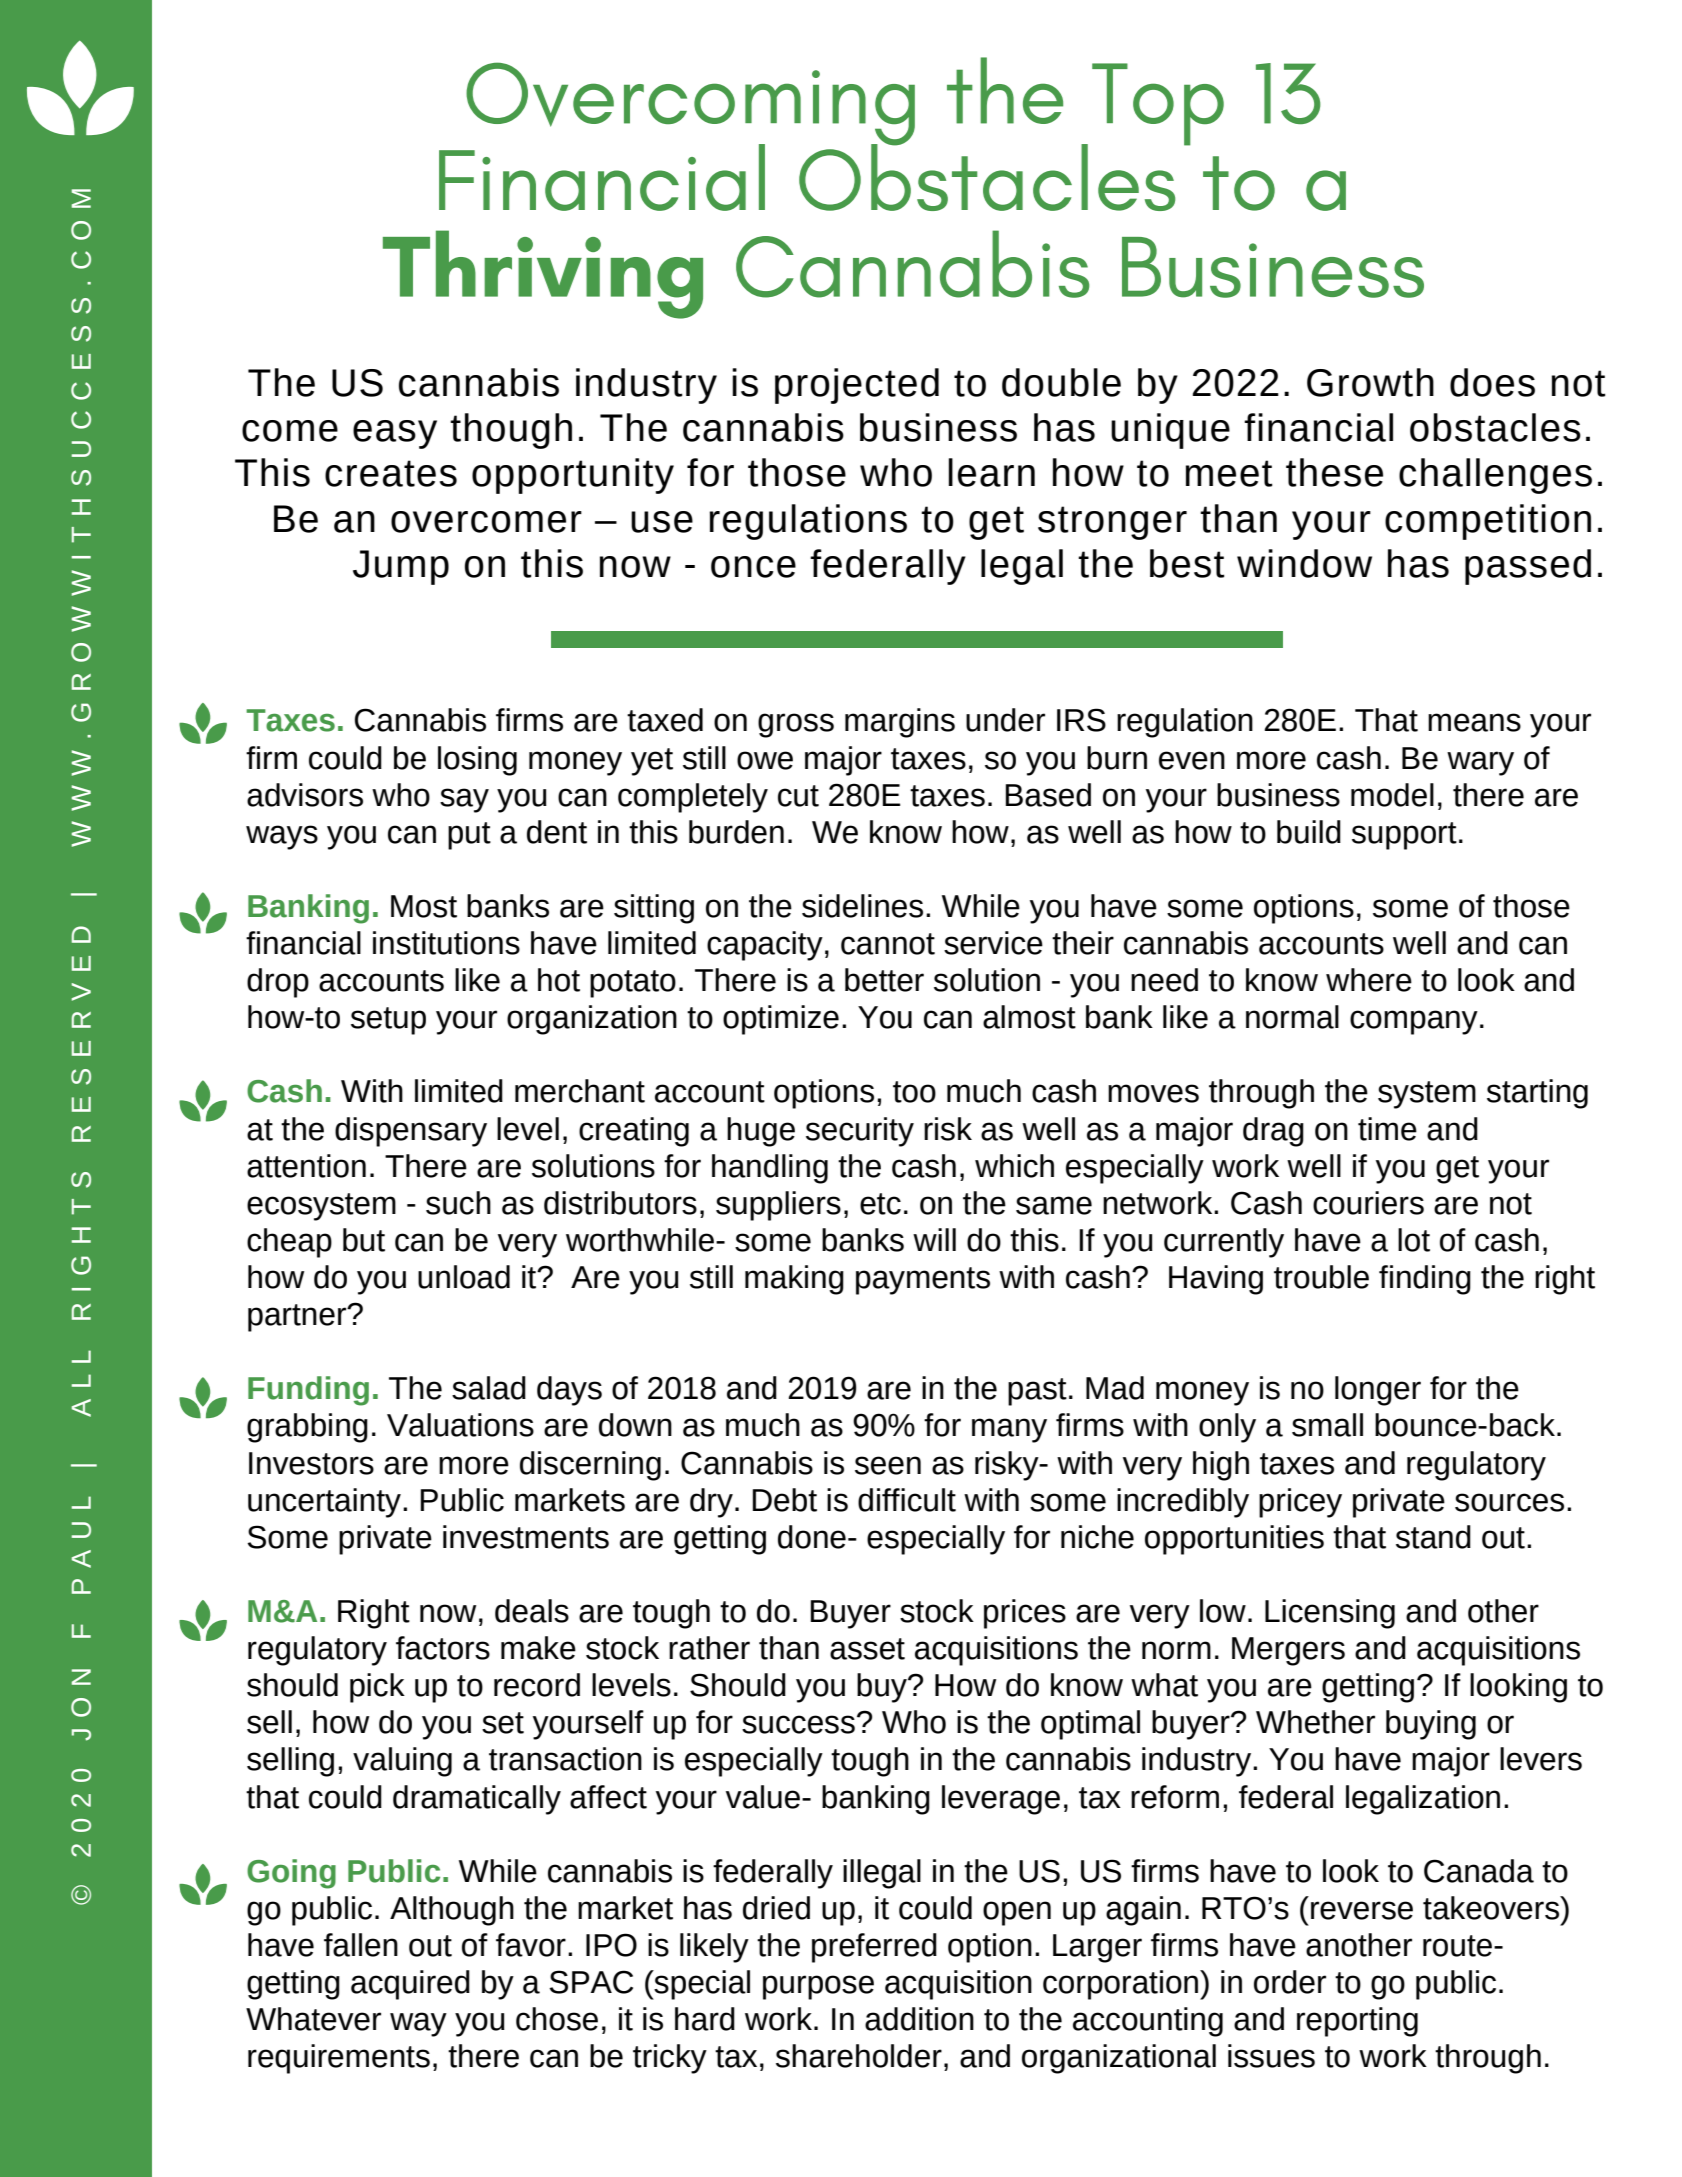 The height and width of the screenshot is (2177, 1682). I want to click on seen, so click(888, 1465).
